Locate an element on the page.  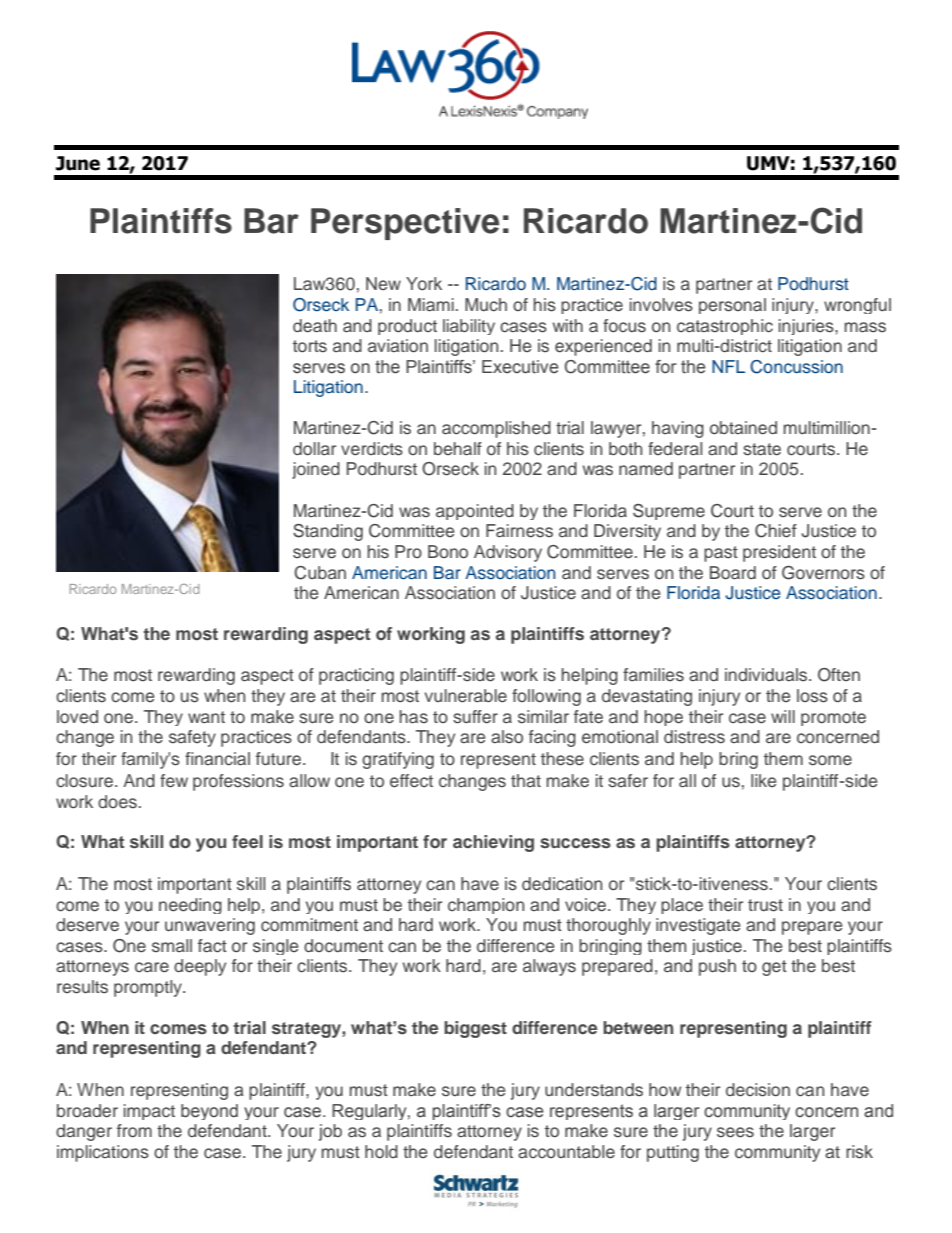
June is located at coordinates (78, 163).
